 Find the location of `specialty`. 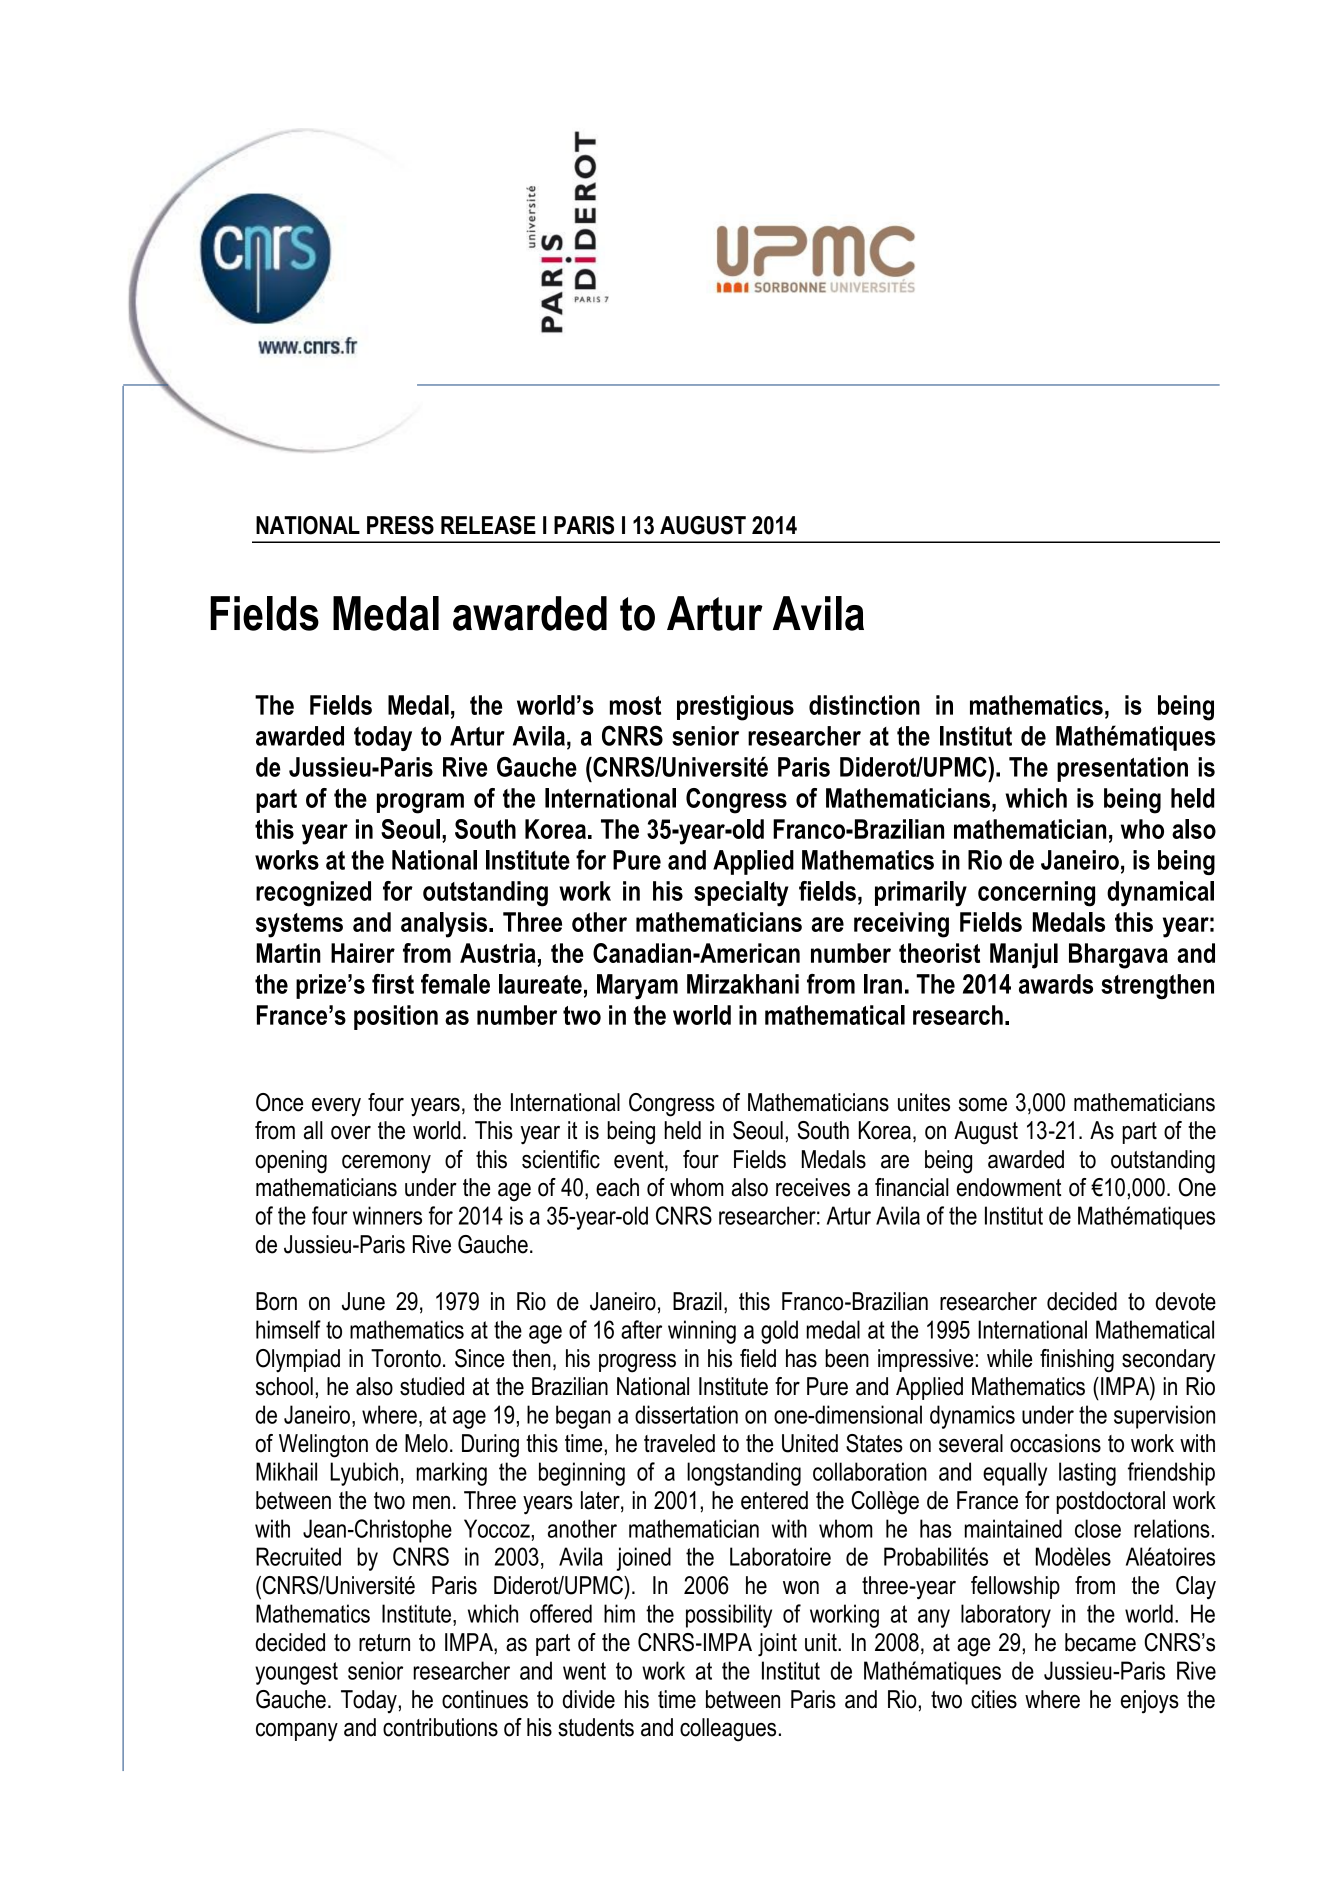

specialty is located at coordinates (741, 894).
